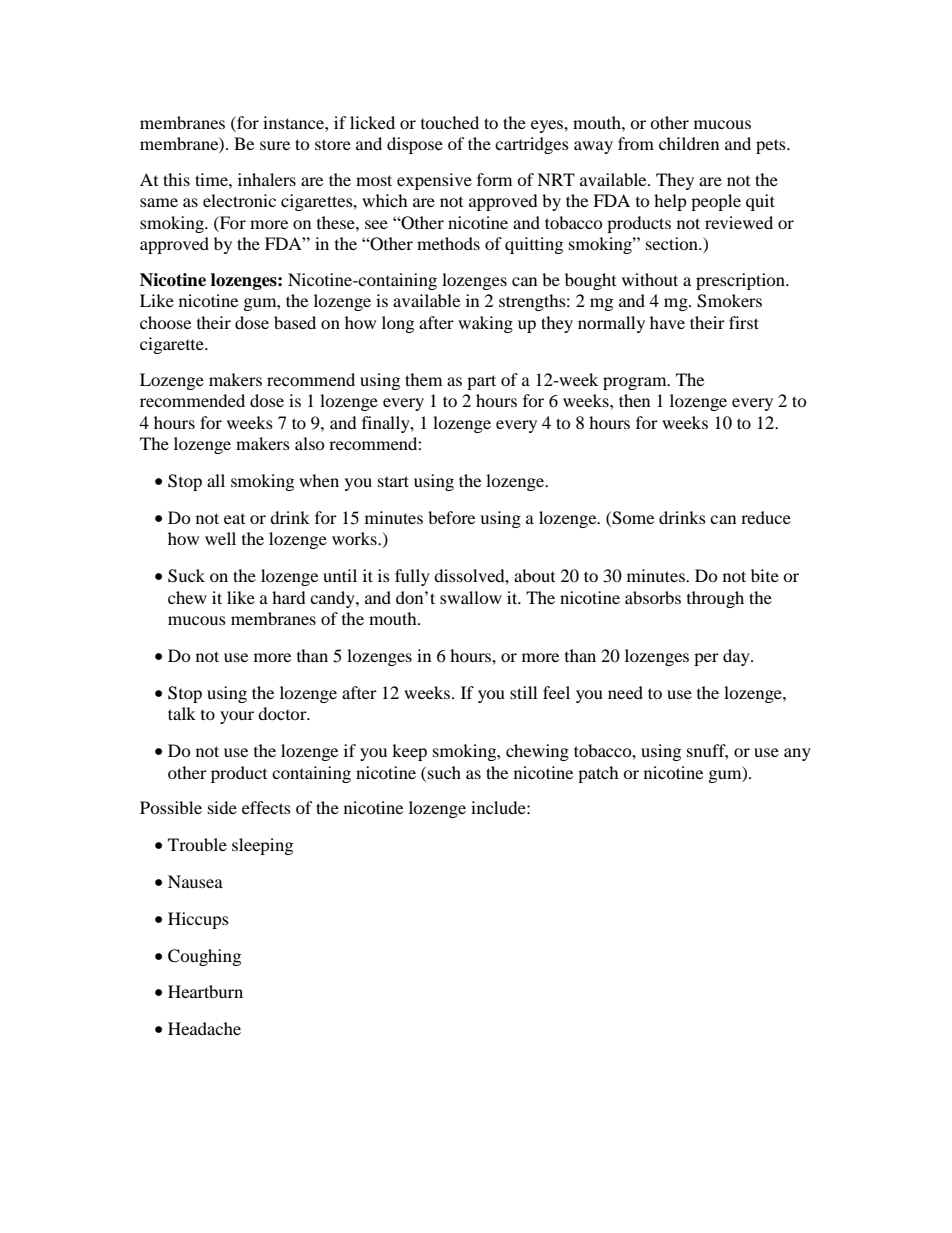 Image resolution: width=952 pixels, height=1233 pixels. Describe the element at coordinates (275, 145) in the document. I see `sure` at that location.
